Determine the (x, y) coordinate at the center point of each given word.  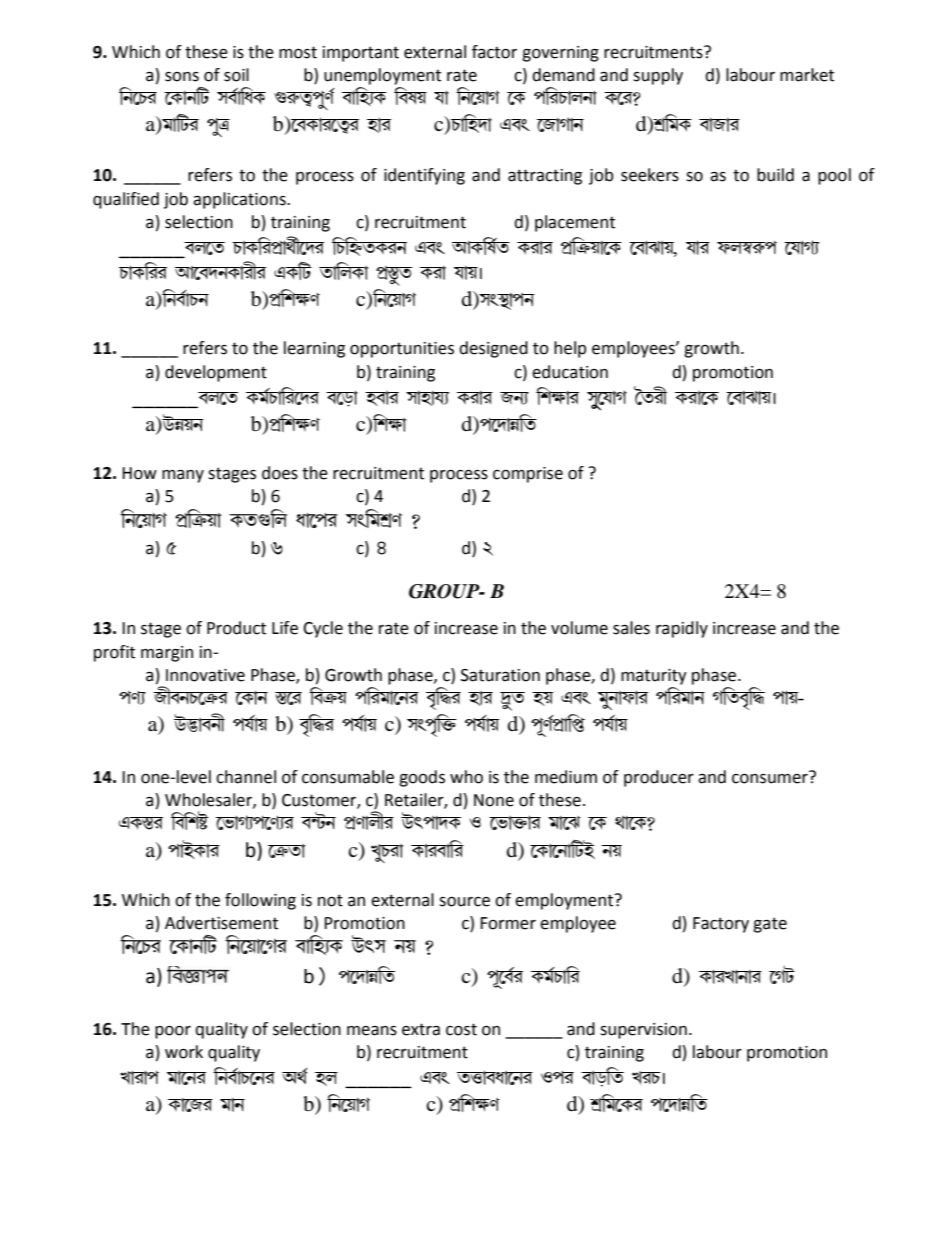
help (570, 349)
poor (173, 1032)
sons (182, 77)
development (216, 373)
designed (493, 349)
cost (461, 1029)
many (183, 476)
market (807, 75)
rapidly (682, 629)
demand (563, 75)
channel (246, 777)
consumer (771, 777)
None (494, 800)
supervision (643, 1031)
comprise (528, 475)
